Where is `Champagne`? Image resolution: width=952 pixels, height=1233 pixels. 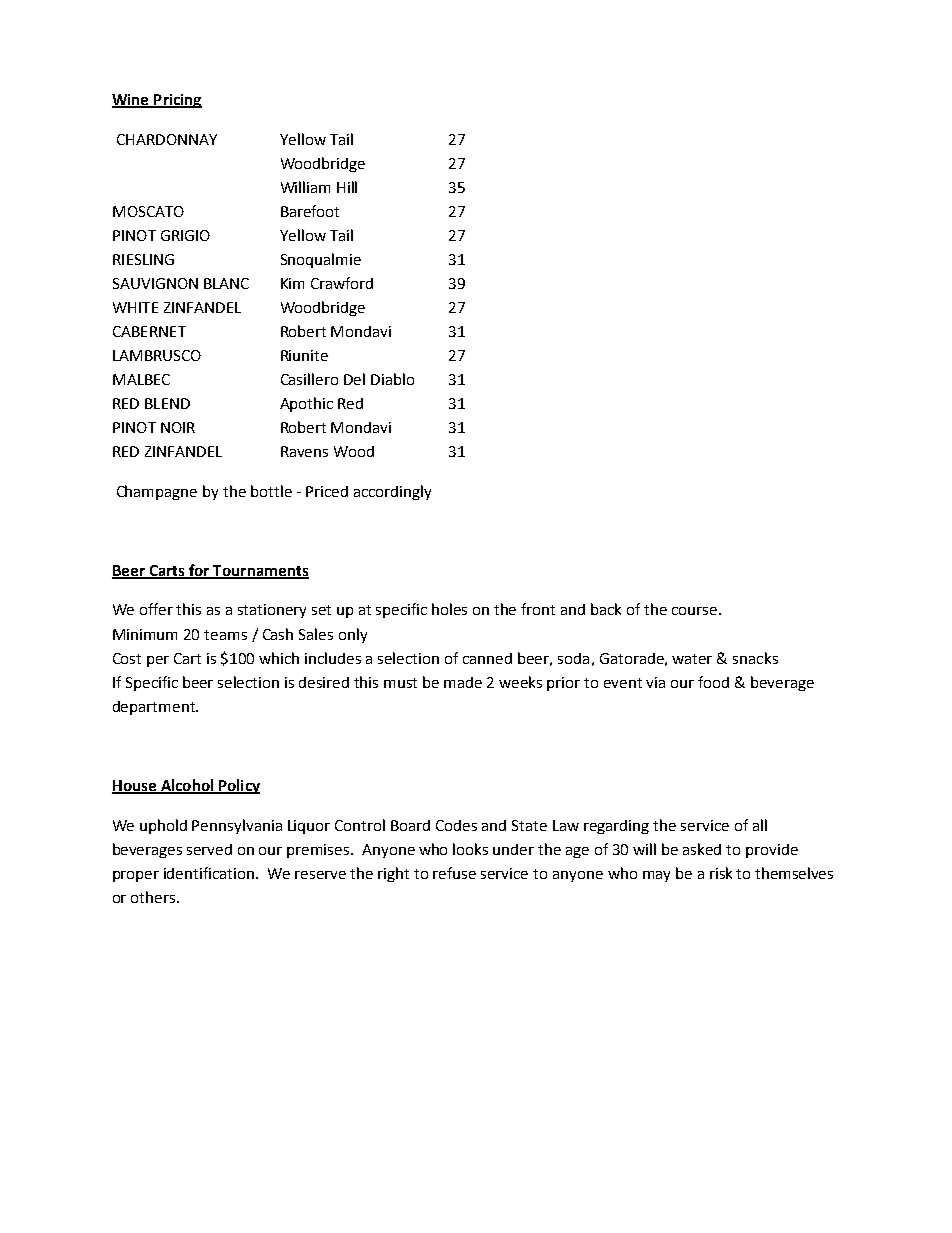
Champagne is located at coordinates (157, 492).
